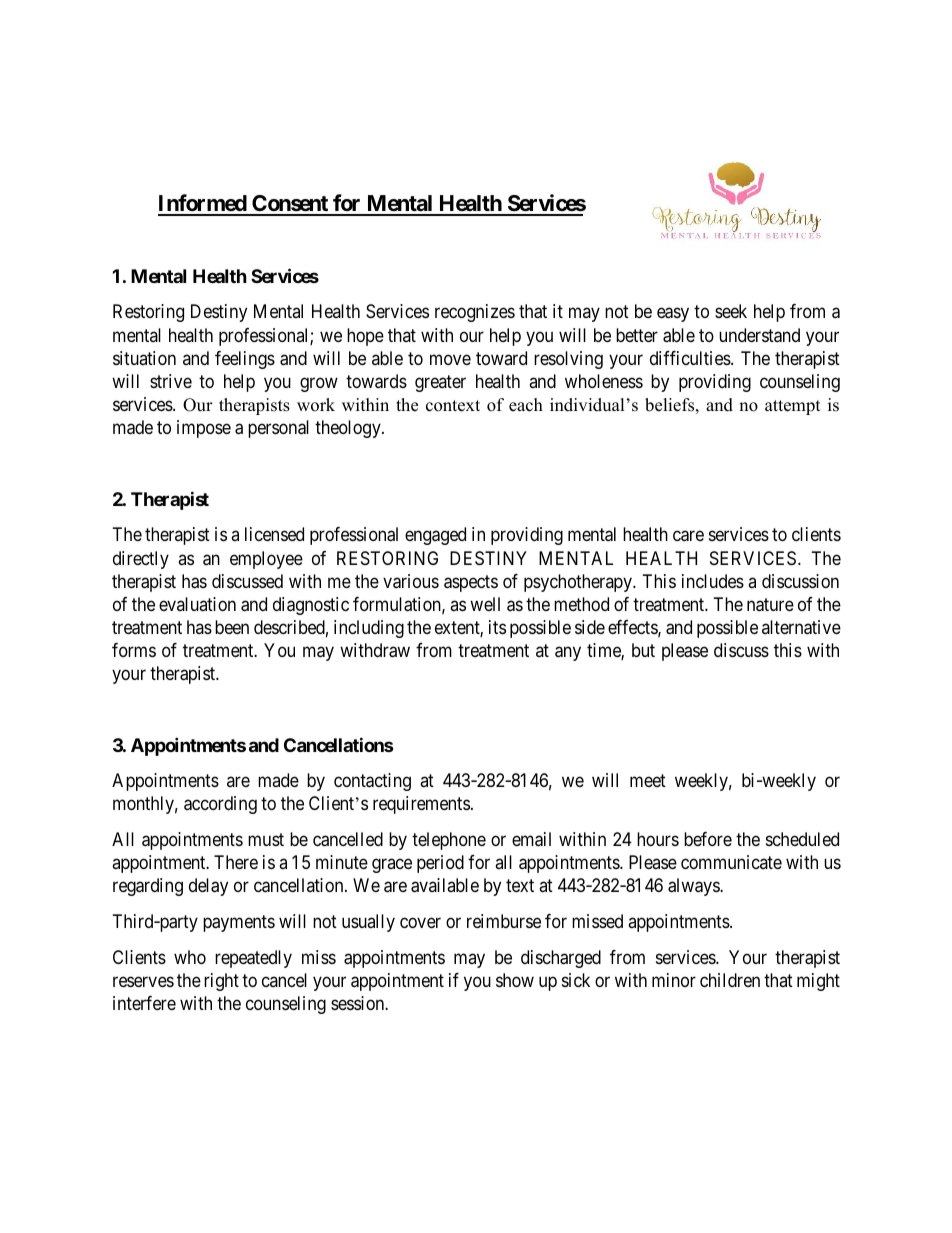  What do you see at coordinates (801, 627) in the screenshot?
I see `alternative` at bounding box center [801, 627].
